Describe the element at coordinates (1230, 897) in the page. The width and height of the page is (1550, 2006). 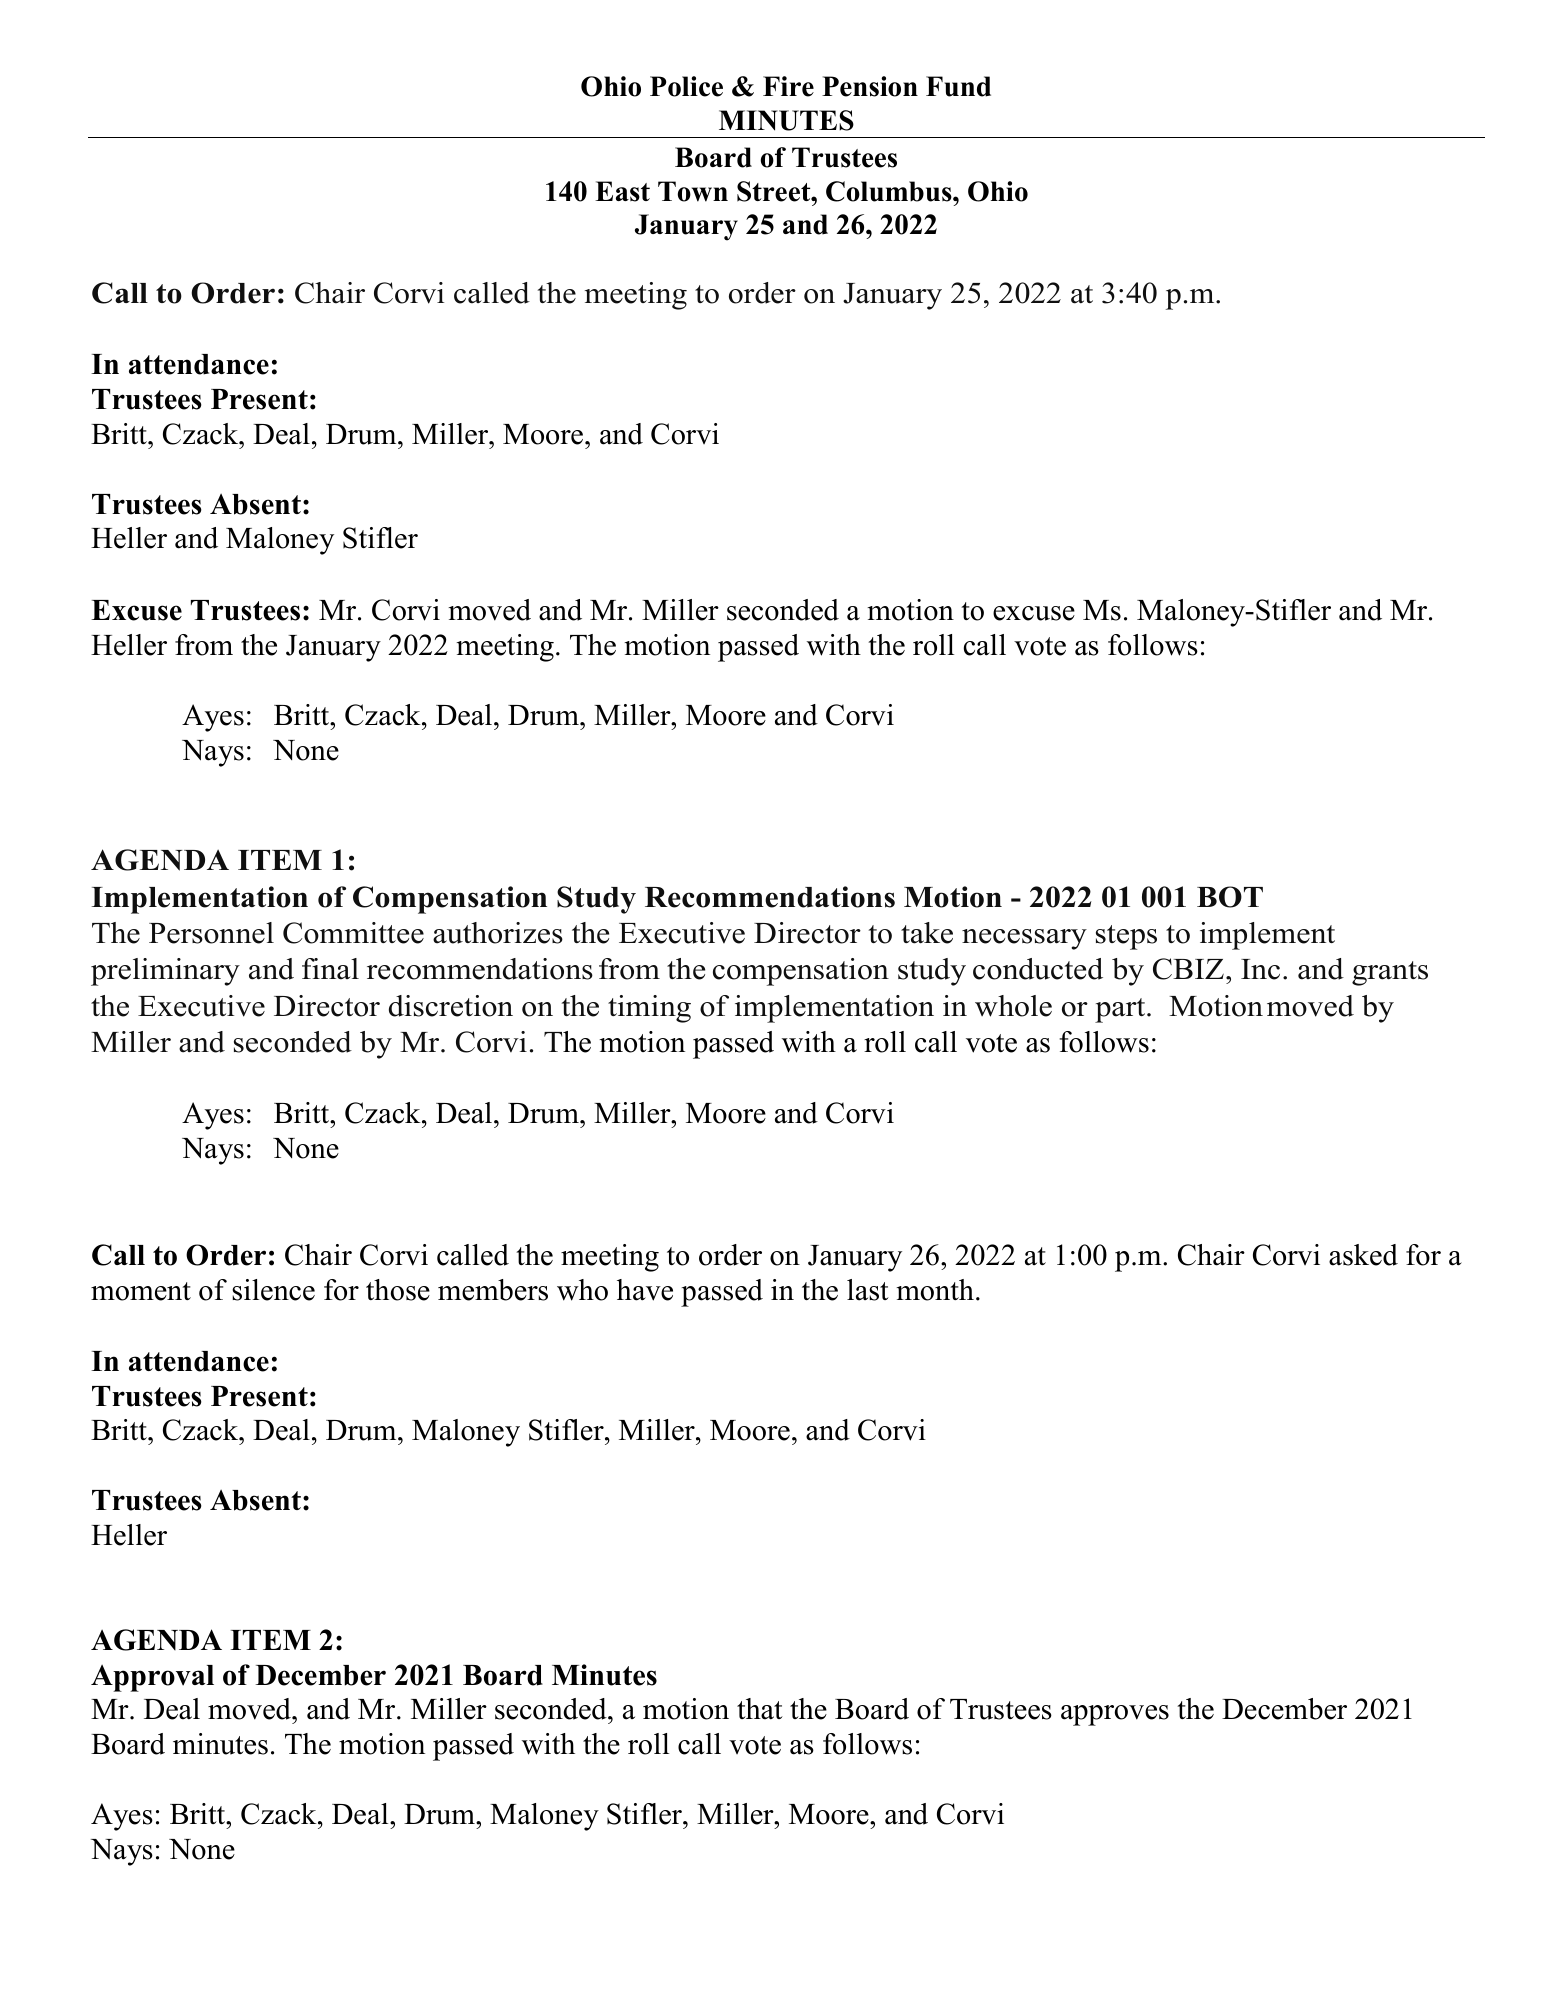
I see `BOT` at that location.
